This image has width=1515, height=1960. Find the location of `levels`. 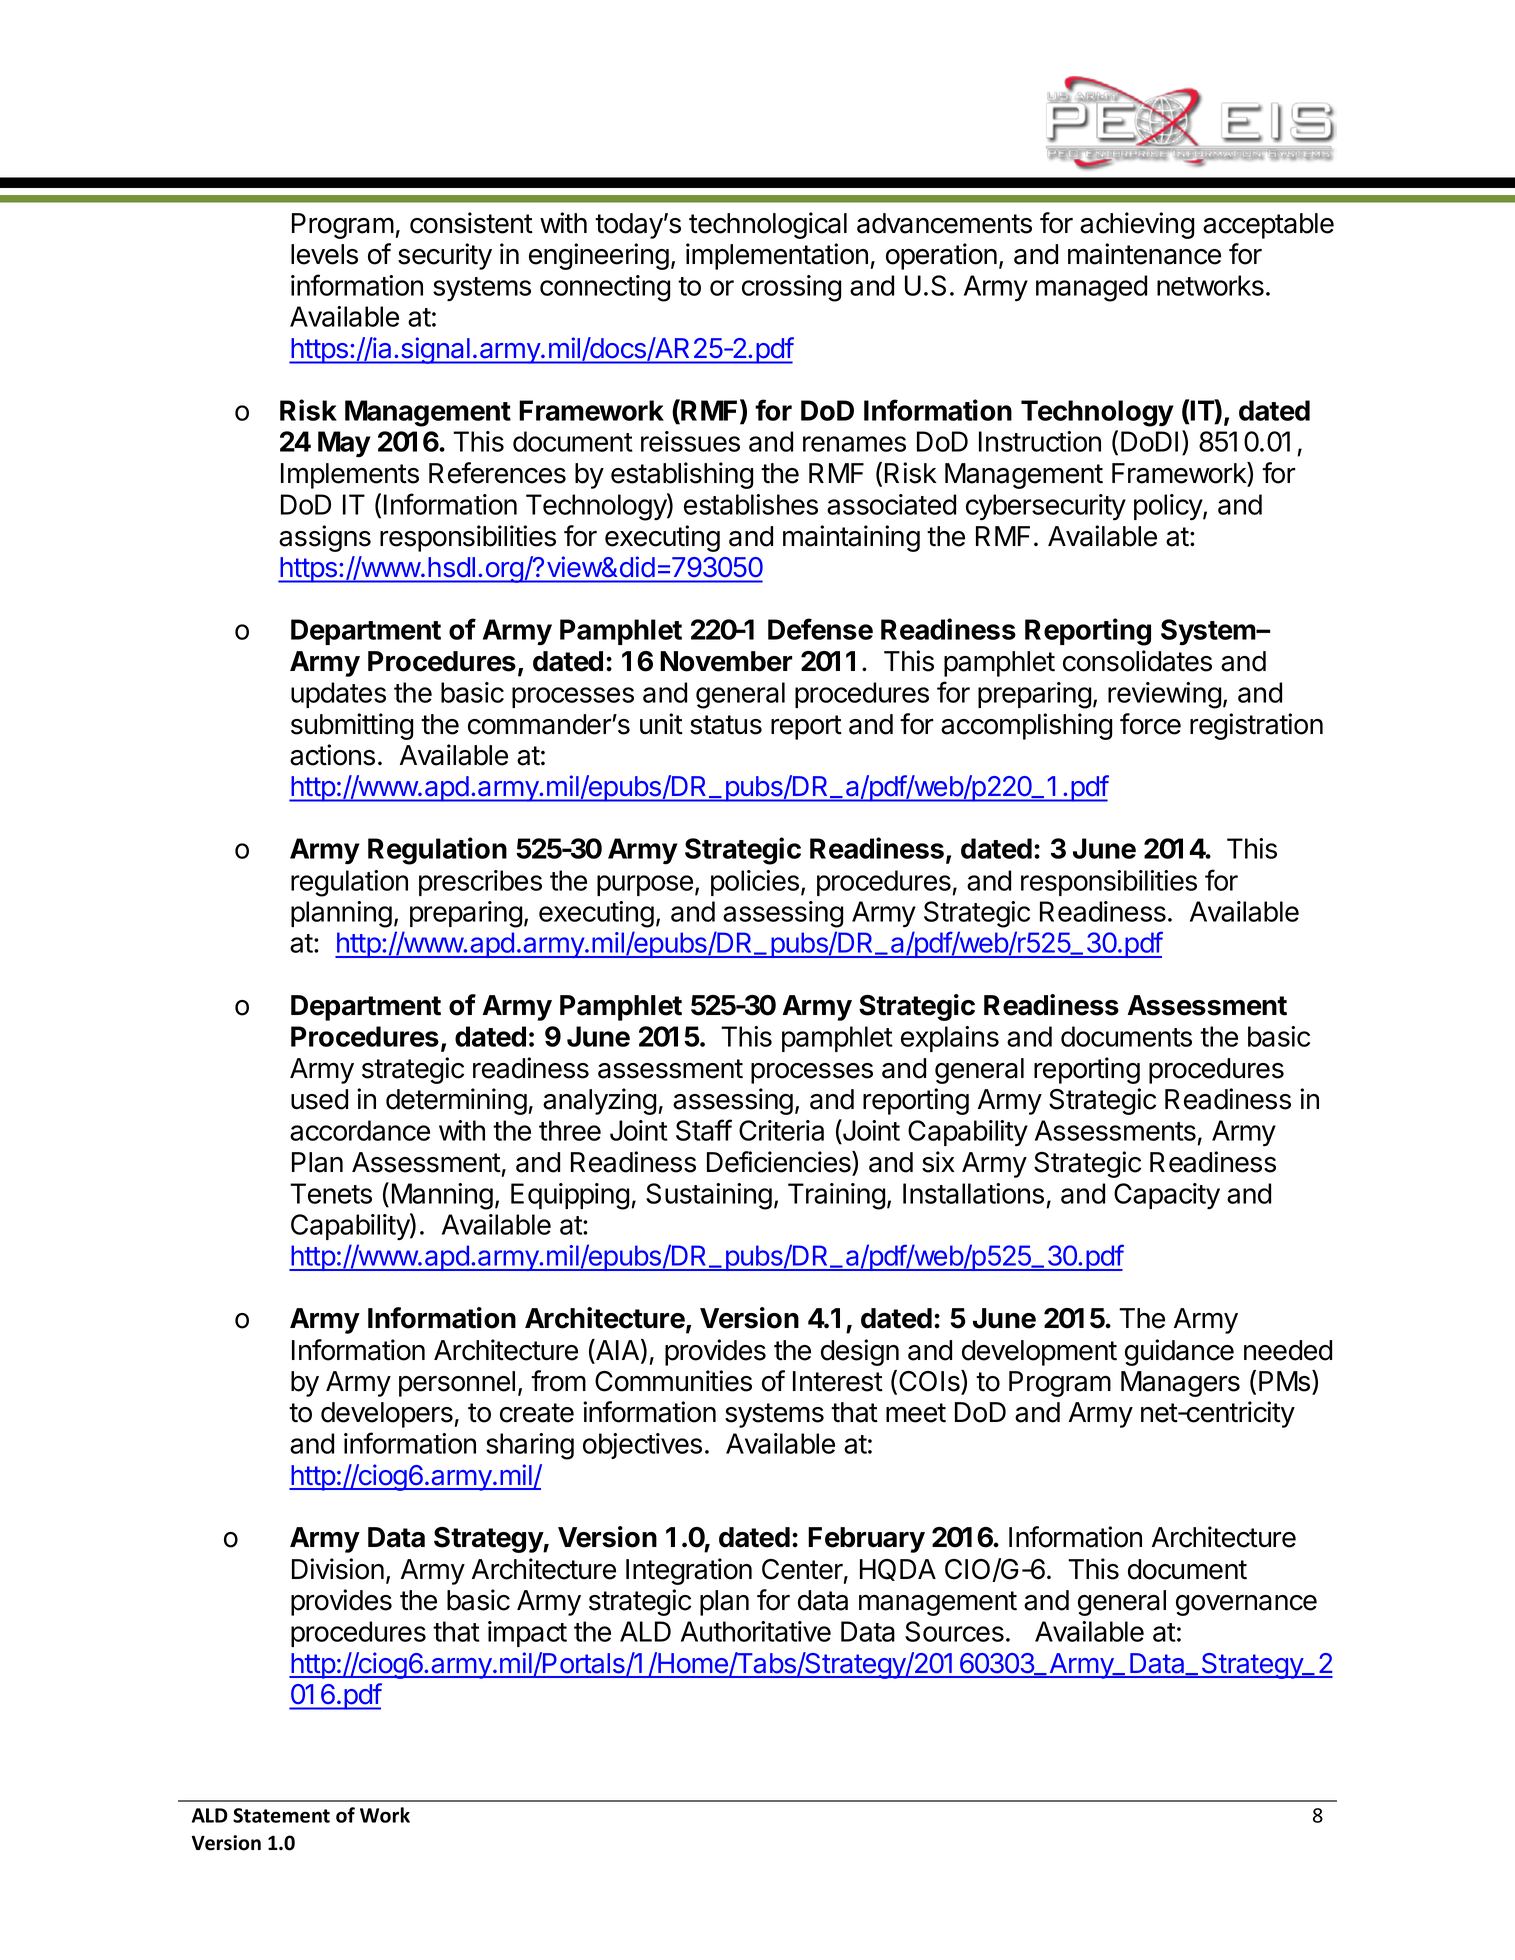

levels is located at coordinates (324, 254).
